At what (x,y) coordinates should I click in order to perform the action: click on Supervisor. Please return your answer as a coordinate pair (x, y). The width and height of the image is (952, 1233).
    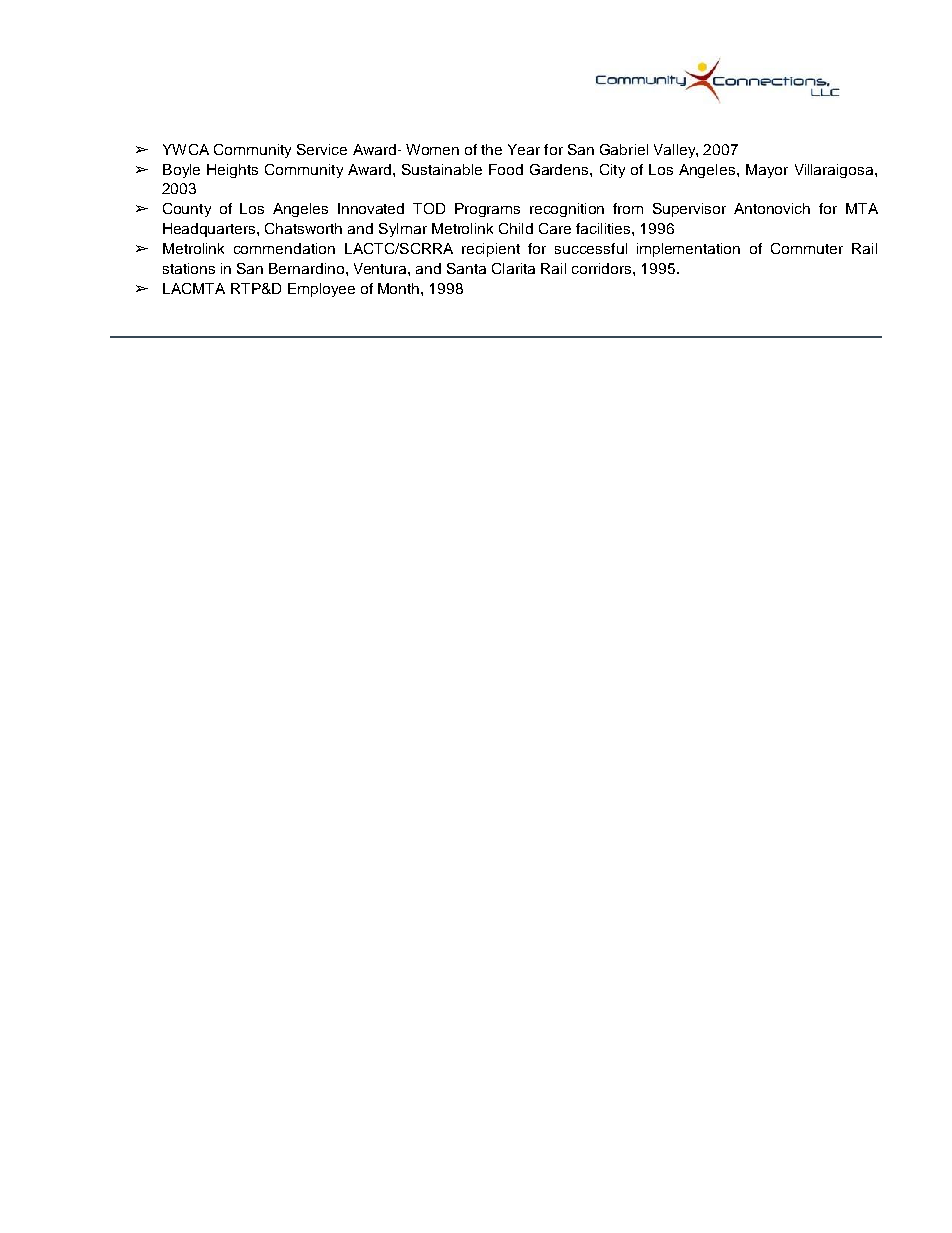
    Looking at the image, I should click on (689, 210).
